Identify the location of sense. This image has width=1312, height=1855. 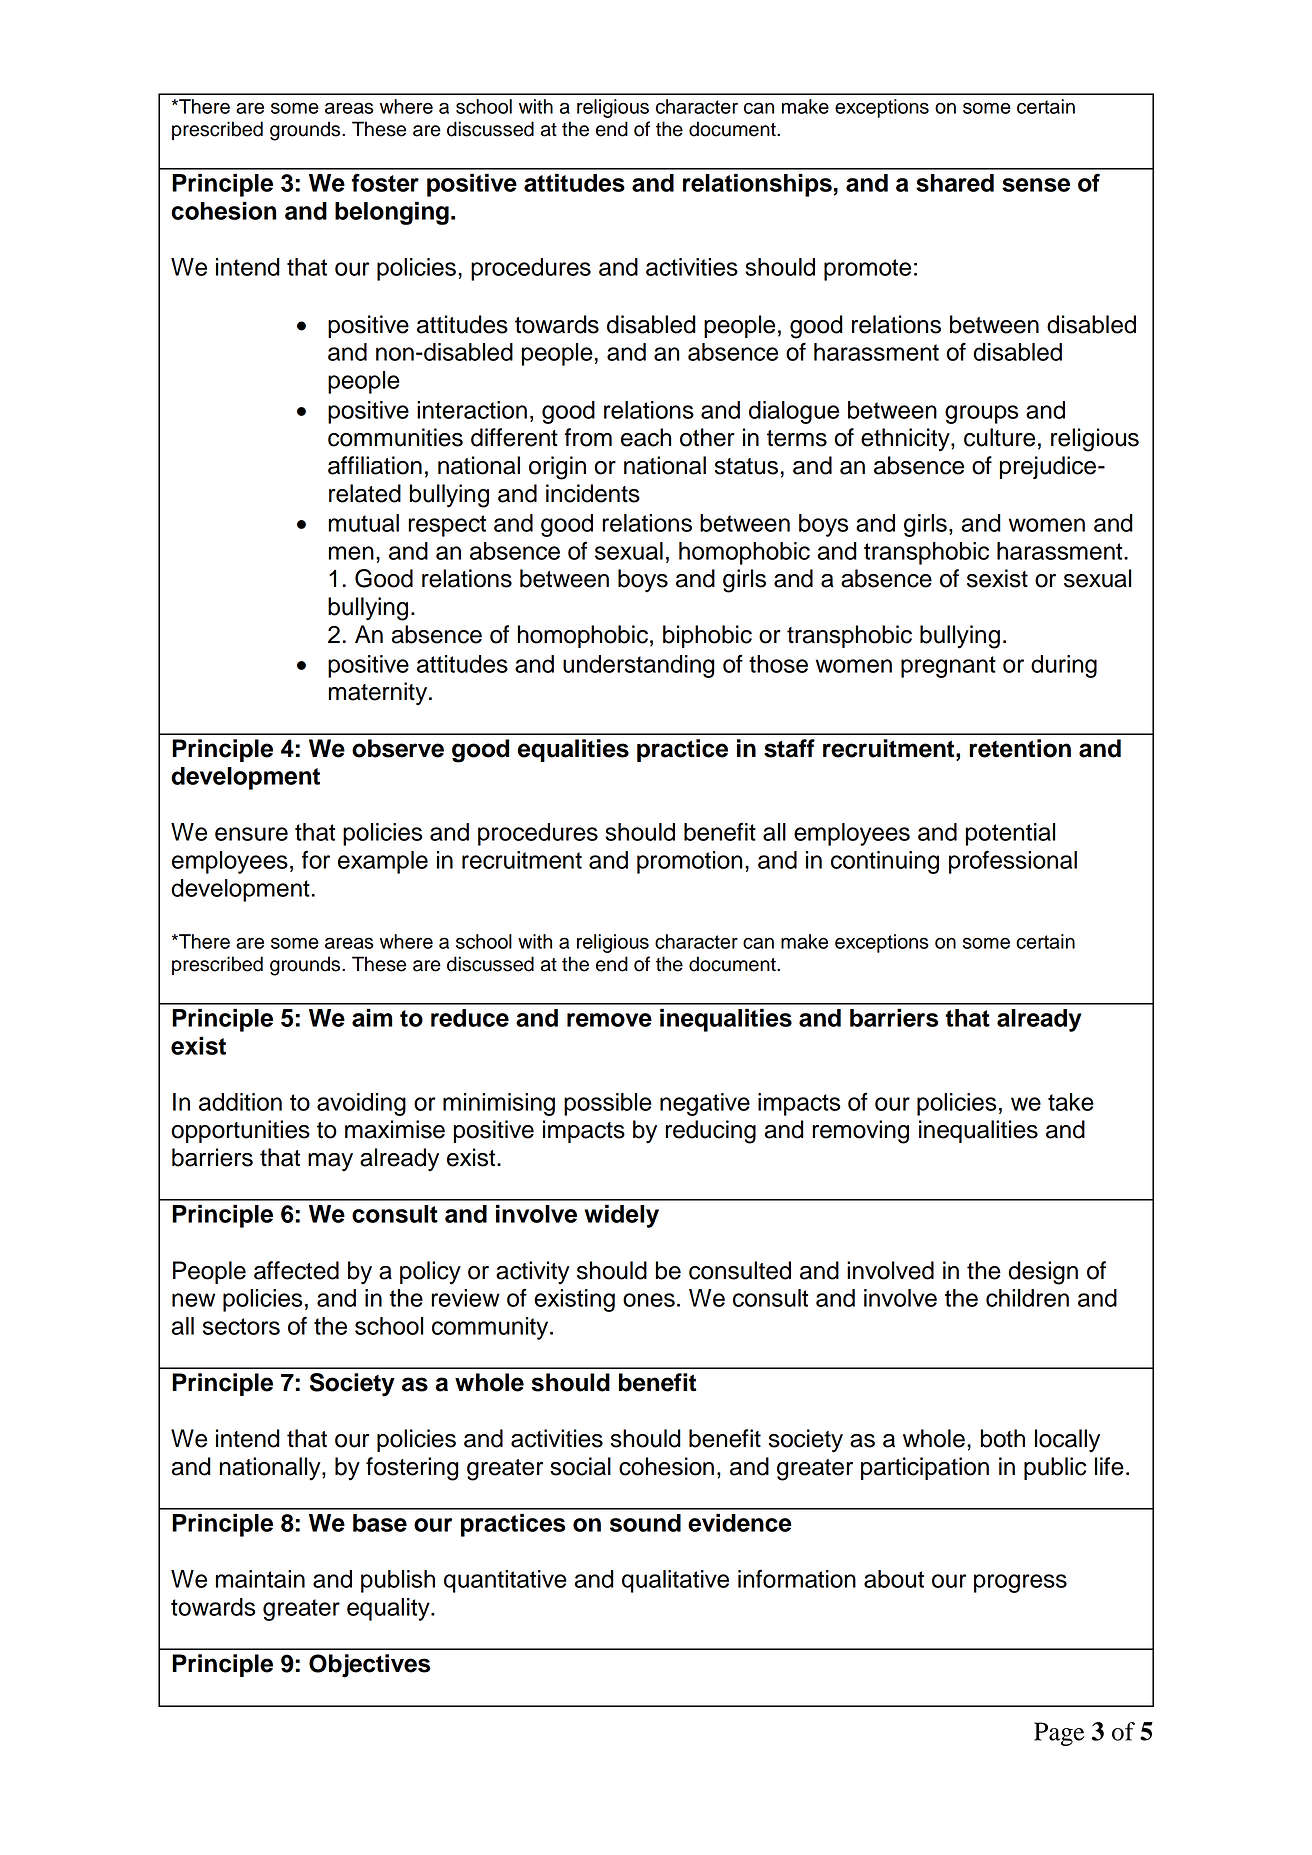
(1036, 185).
